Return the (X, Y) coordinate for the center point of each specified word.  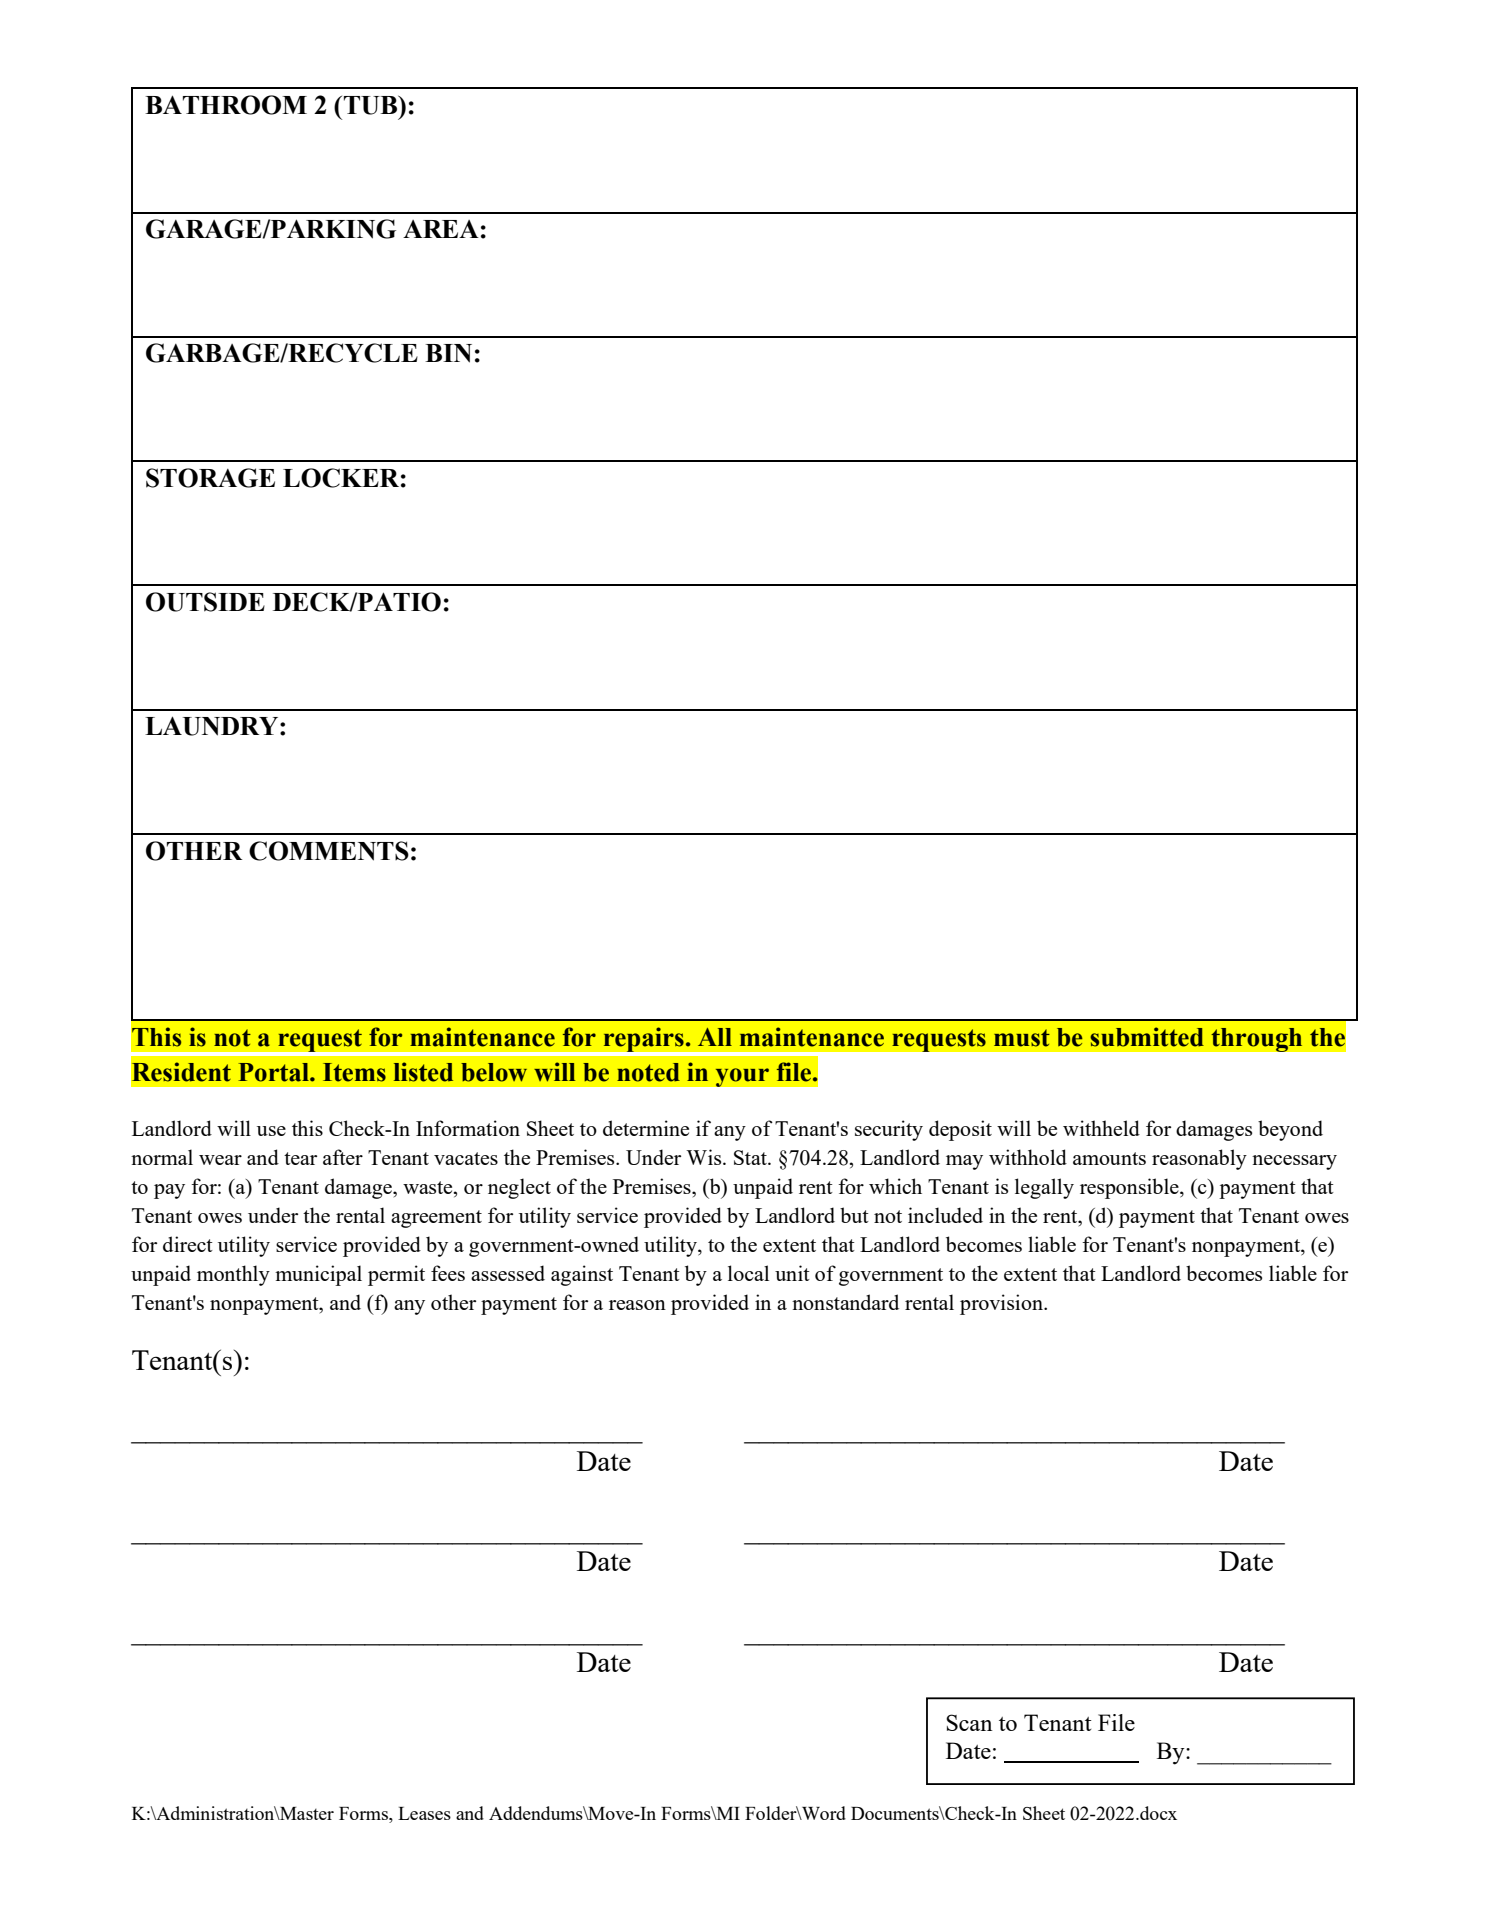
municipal (318, 1275)
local (748, 1273)
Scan (969, 1722)
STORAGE (210, 478)
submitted (1147, 1037)
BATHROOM (226, 105)
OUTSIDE (205, 602)
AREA (441, 229)
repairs (644, 1039)
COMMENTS (329, 851)
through (1257, 1039)
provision (1002, 1304)
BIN (448, 353)
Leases (424, 1813)
